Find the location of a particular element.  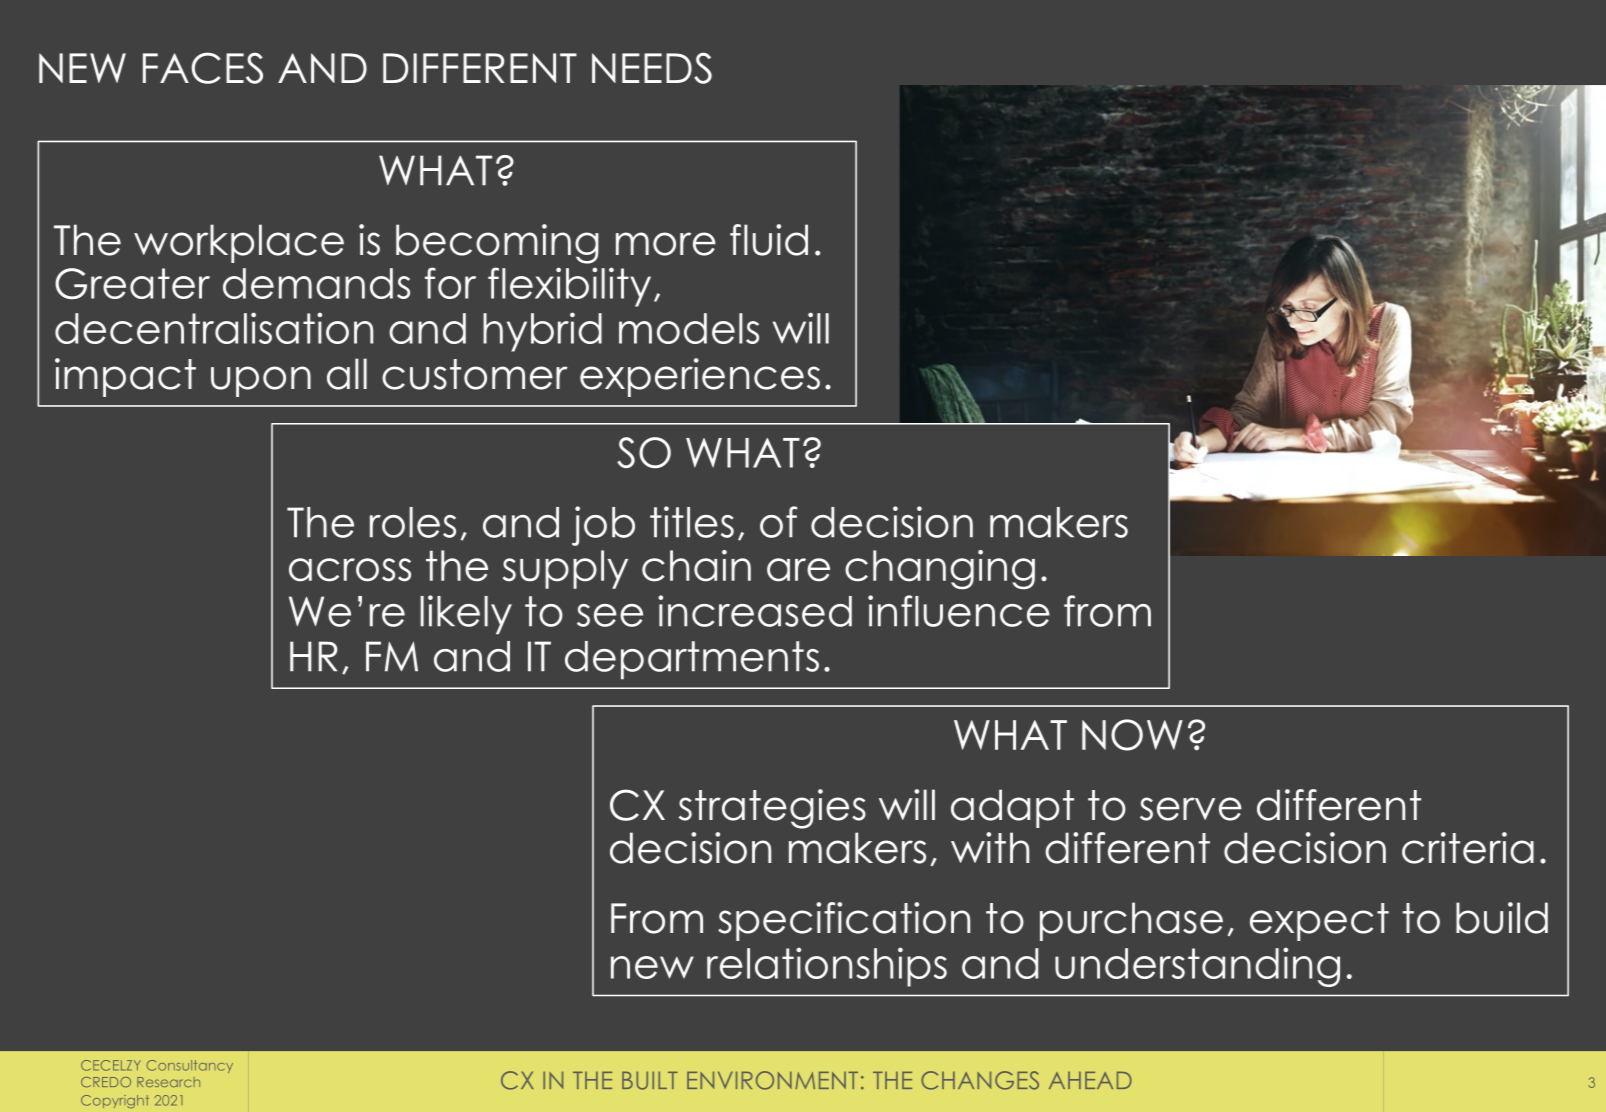

Consultancy is located at coordinates (190, 1066).
